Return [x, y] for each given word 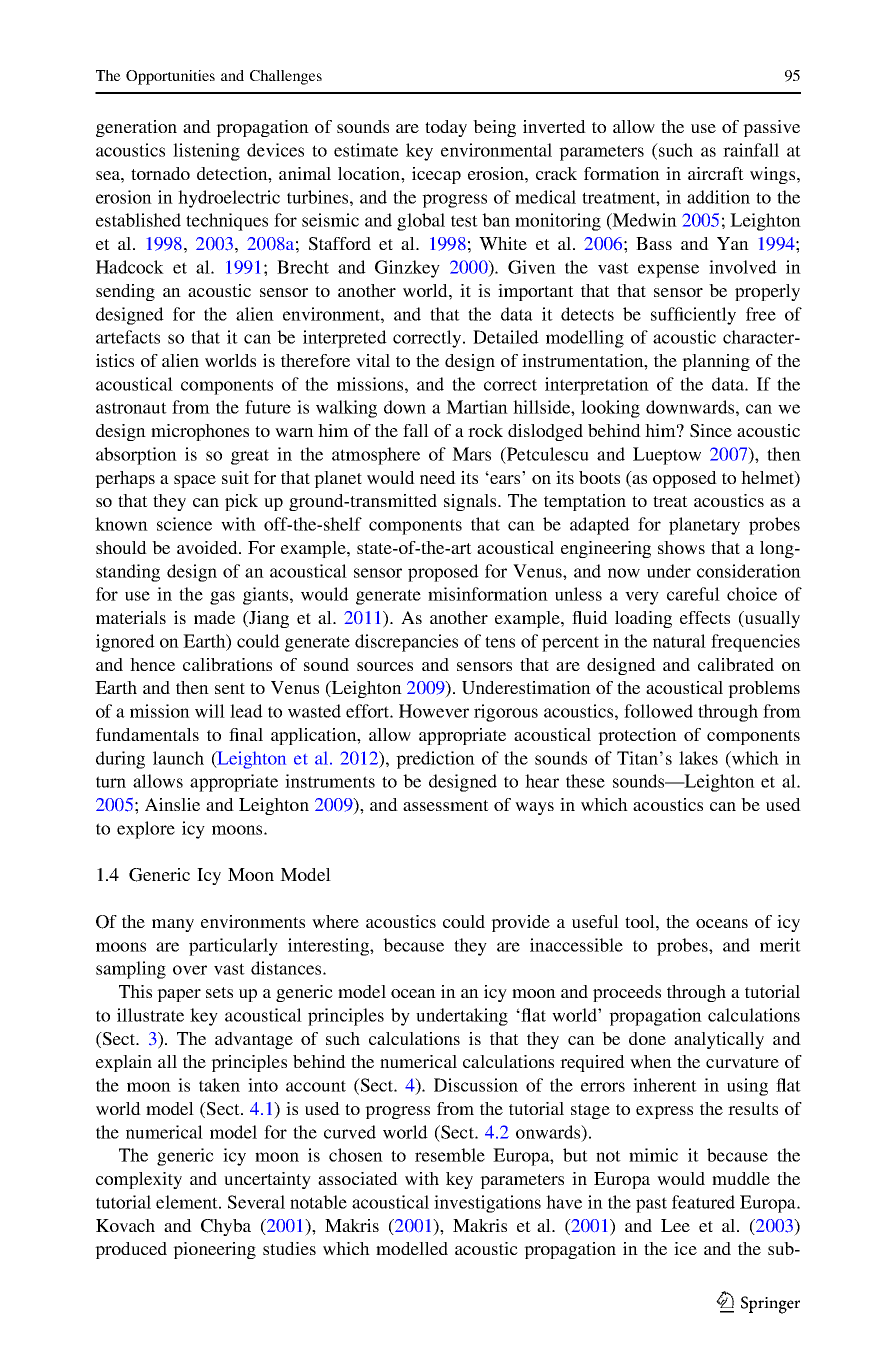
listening [206, 152]
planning [716, 362]
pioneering [214, 1250]
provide [520, 923]
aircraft [716, 173]
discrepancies [406, 643]
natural [679, 641]
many [173, 925]
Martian [477, 407]
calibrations [227, 664]
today [446, 128]
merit [780, 945]
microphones [200, 432]
